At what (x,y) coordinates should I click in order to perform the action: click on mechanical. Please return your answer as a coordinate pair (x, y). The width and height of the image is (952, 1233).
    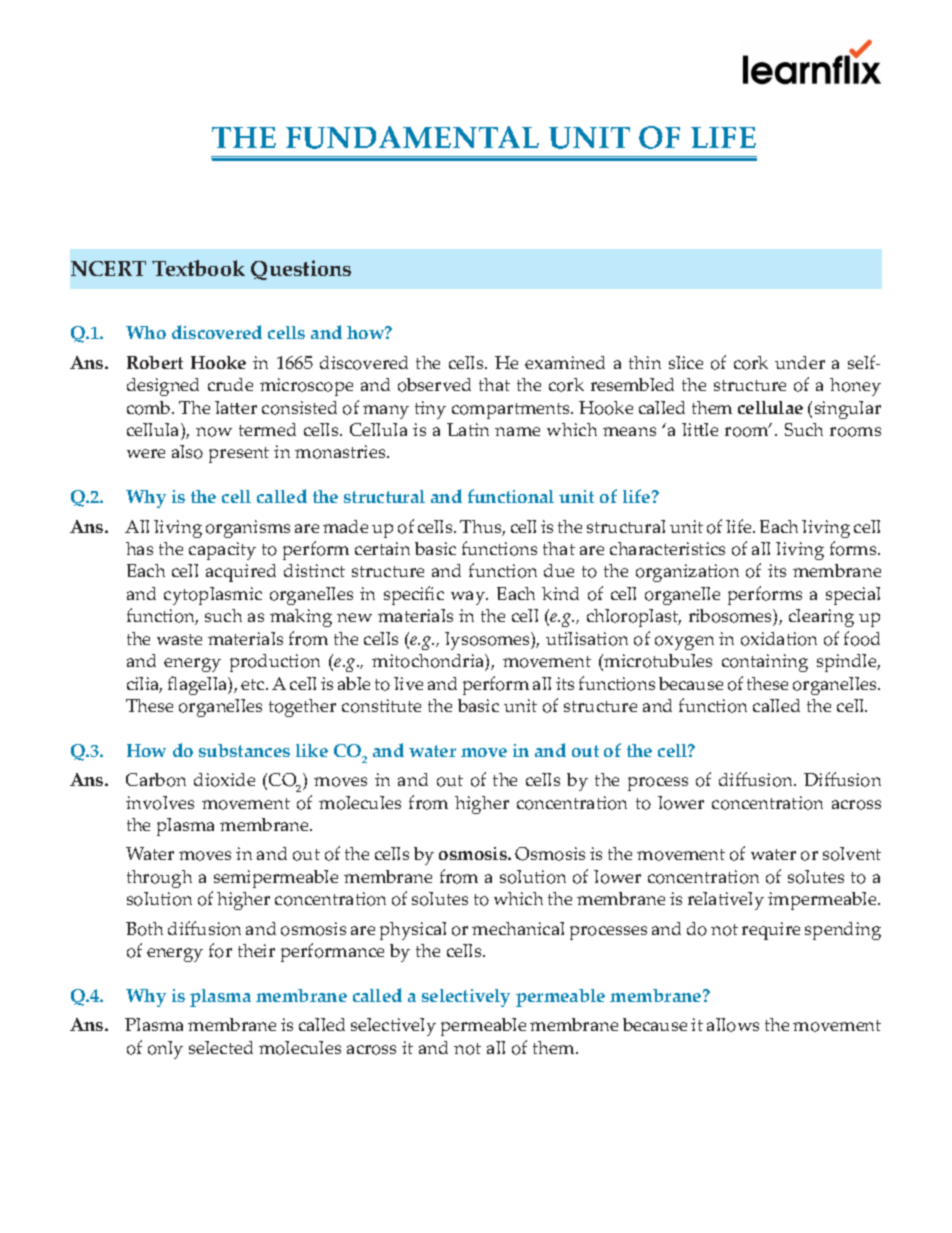
    Looking at the image, I should click on (518, 928).
